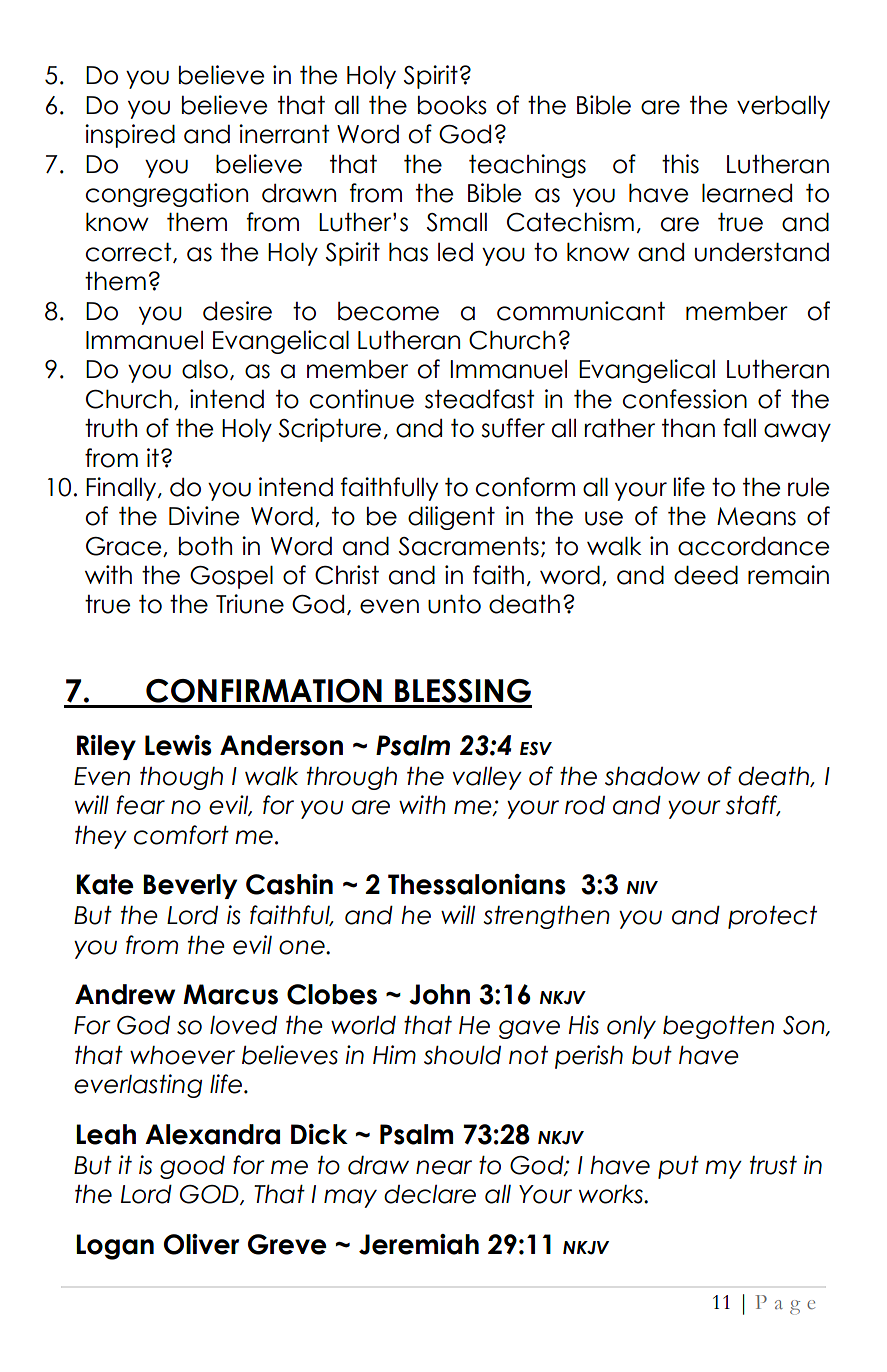 The width and height of the screenshot is (887, 1372). Describe the element at coordinates (452, 105) in the screenshot. I see `books` at that location.
